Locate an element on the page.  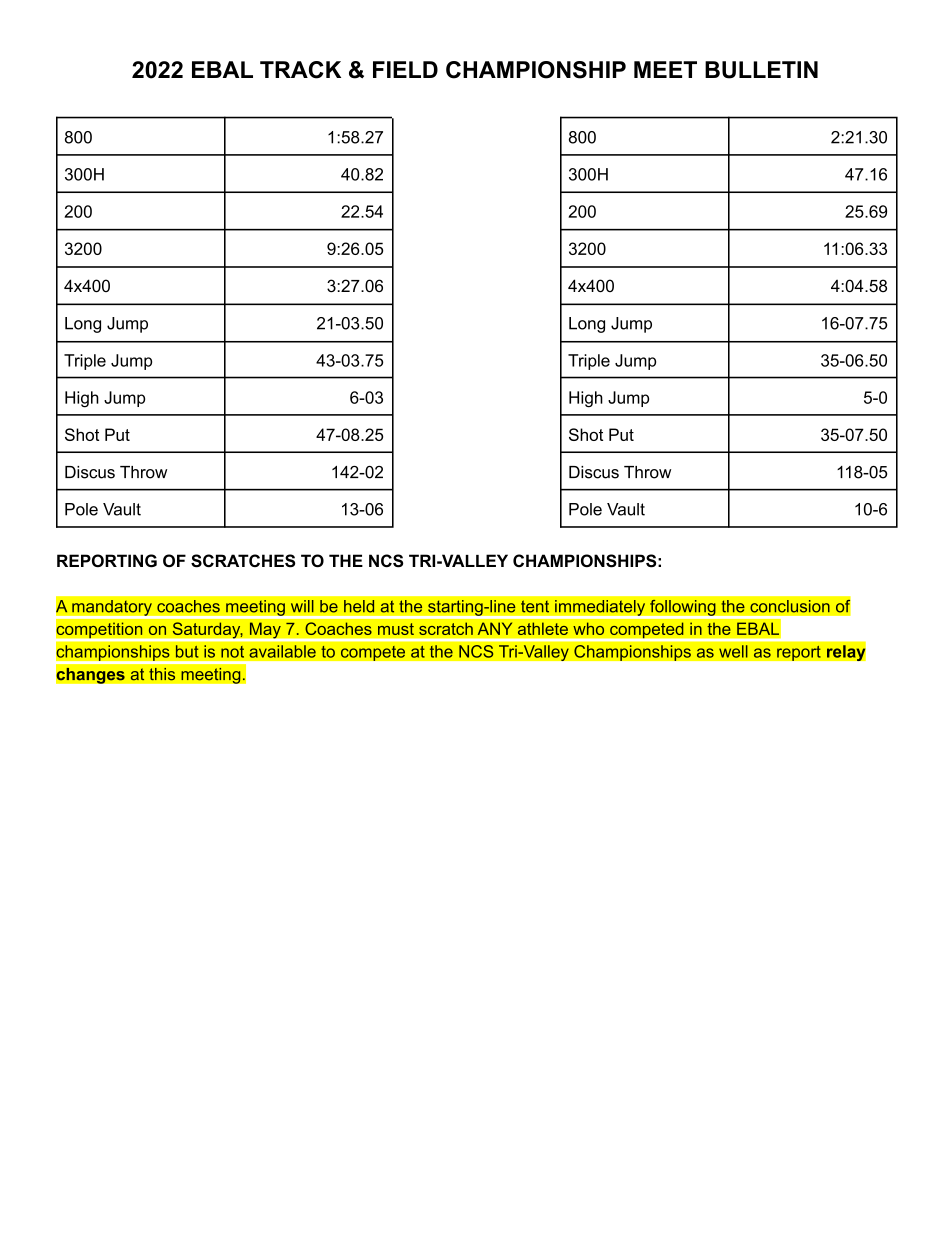
but is located at coordinates (187, 651).
